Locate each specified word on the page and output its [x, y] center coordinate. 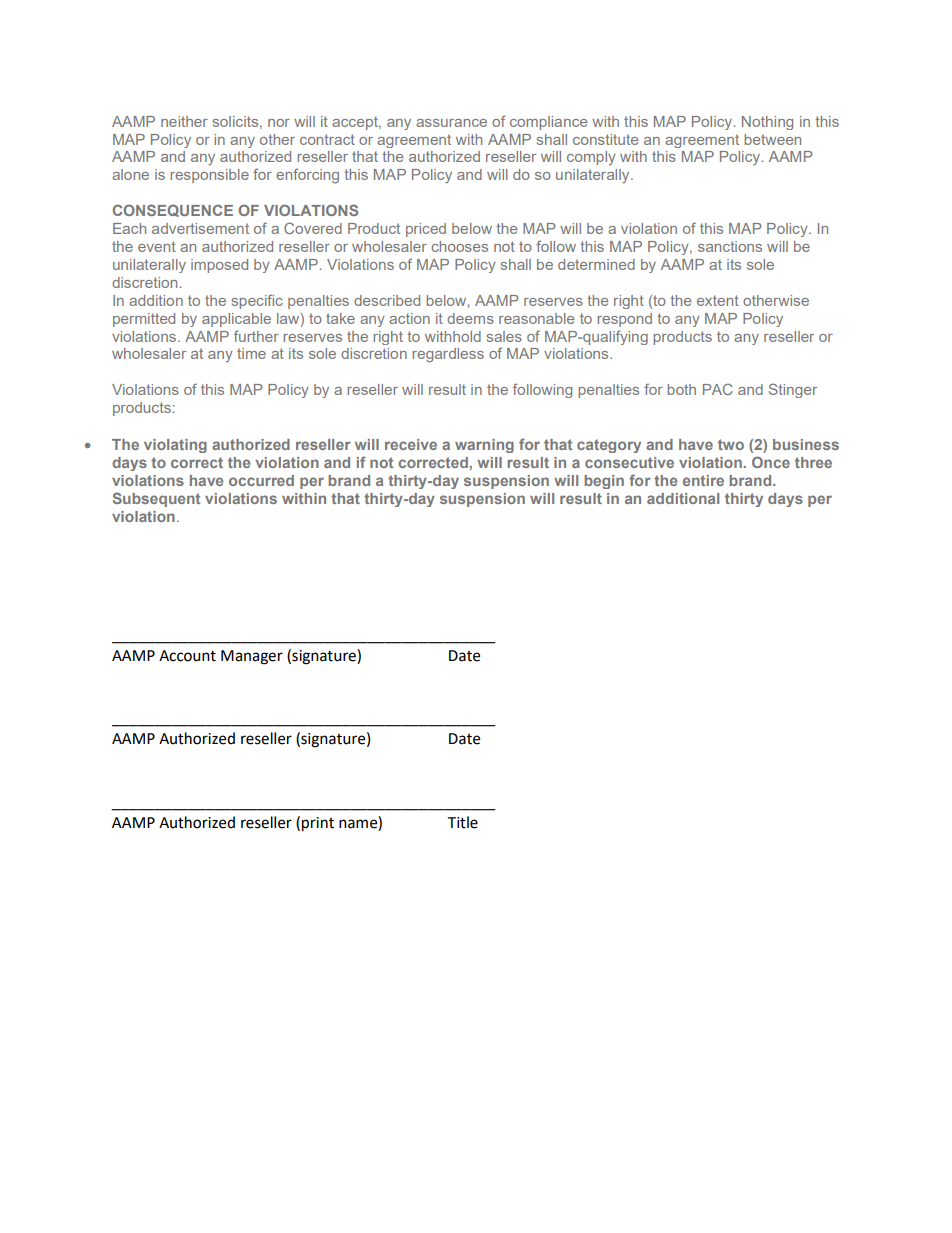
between [773, 139]
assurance [451, 123]
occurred [261, 480]
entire [703, 480]
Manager [252, 657]
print [318, 824]
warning [484, 446]
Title [462, 822]
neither [184, 121]
